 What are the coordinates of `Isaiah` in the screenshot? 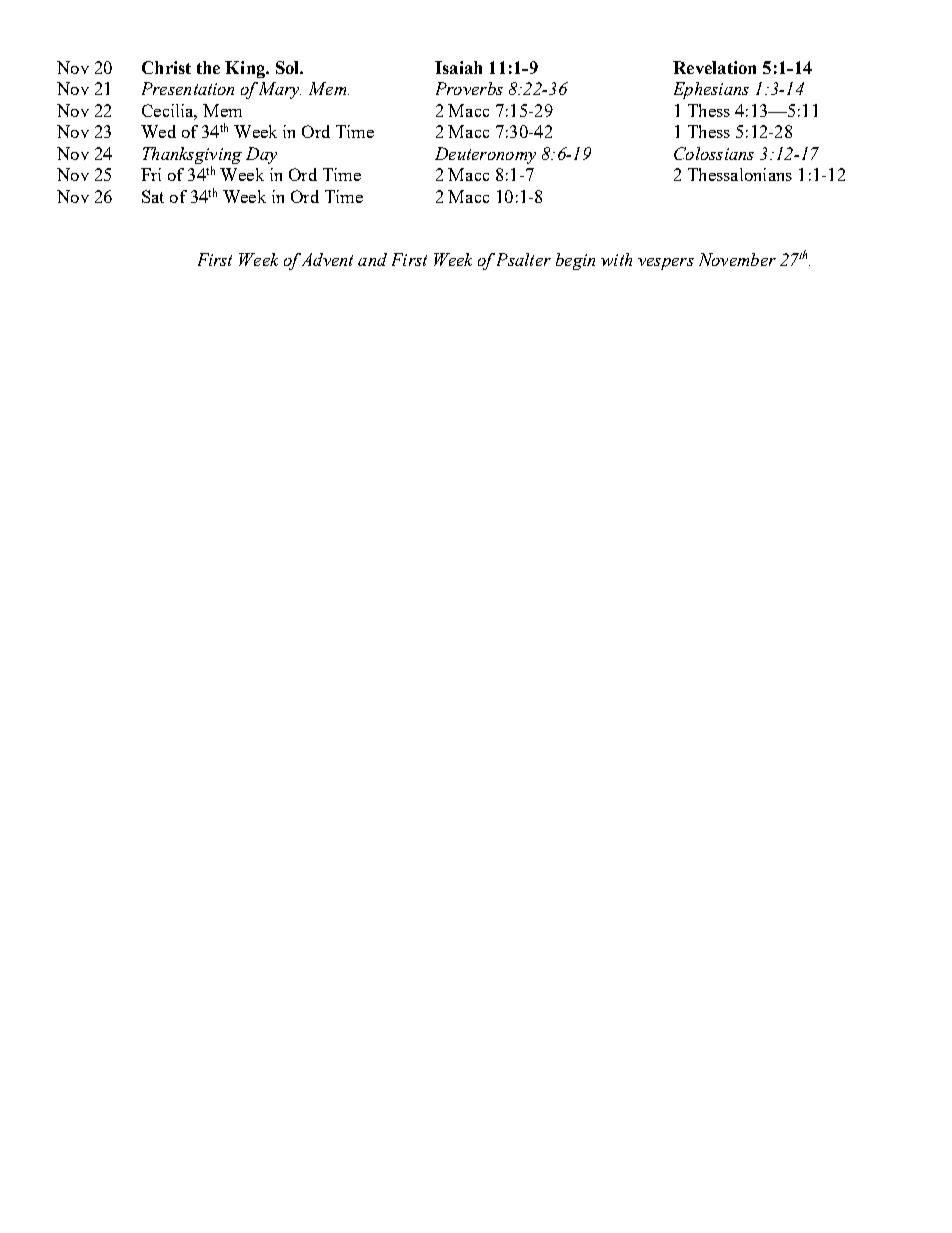 It's located at (458, 67).
